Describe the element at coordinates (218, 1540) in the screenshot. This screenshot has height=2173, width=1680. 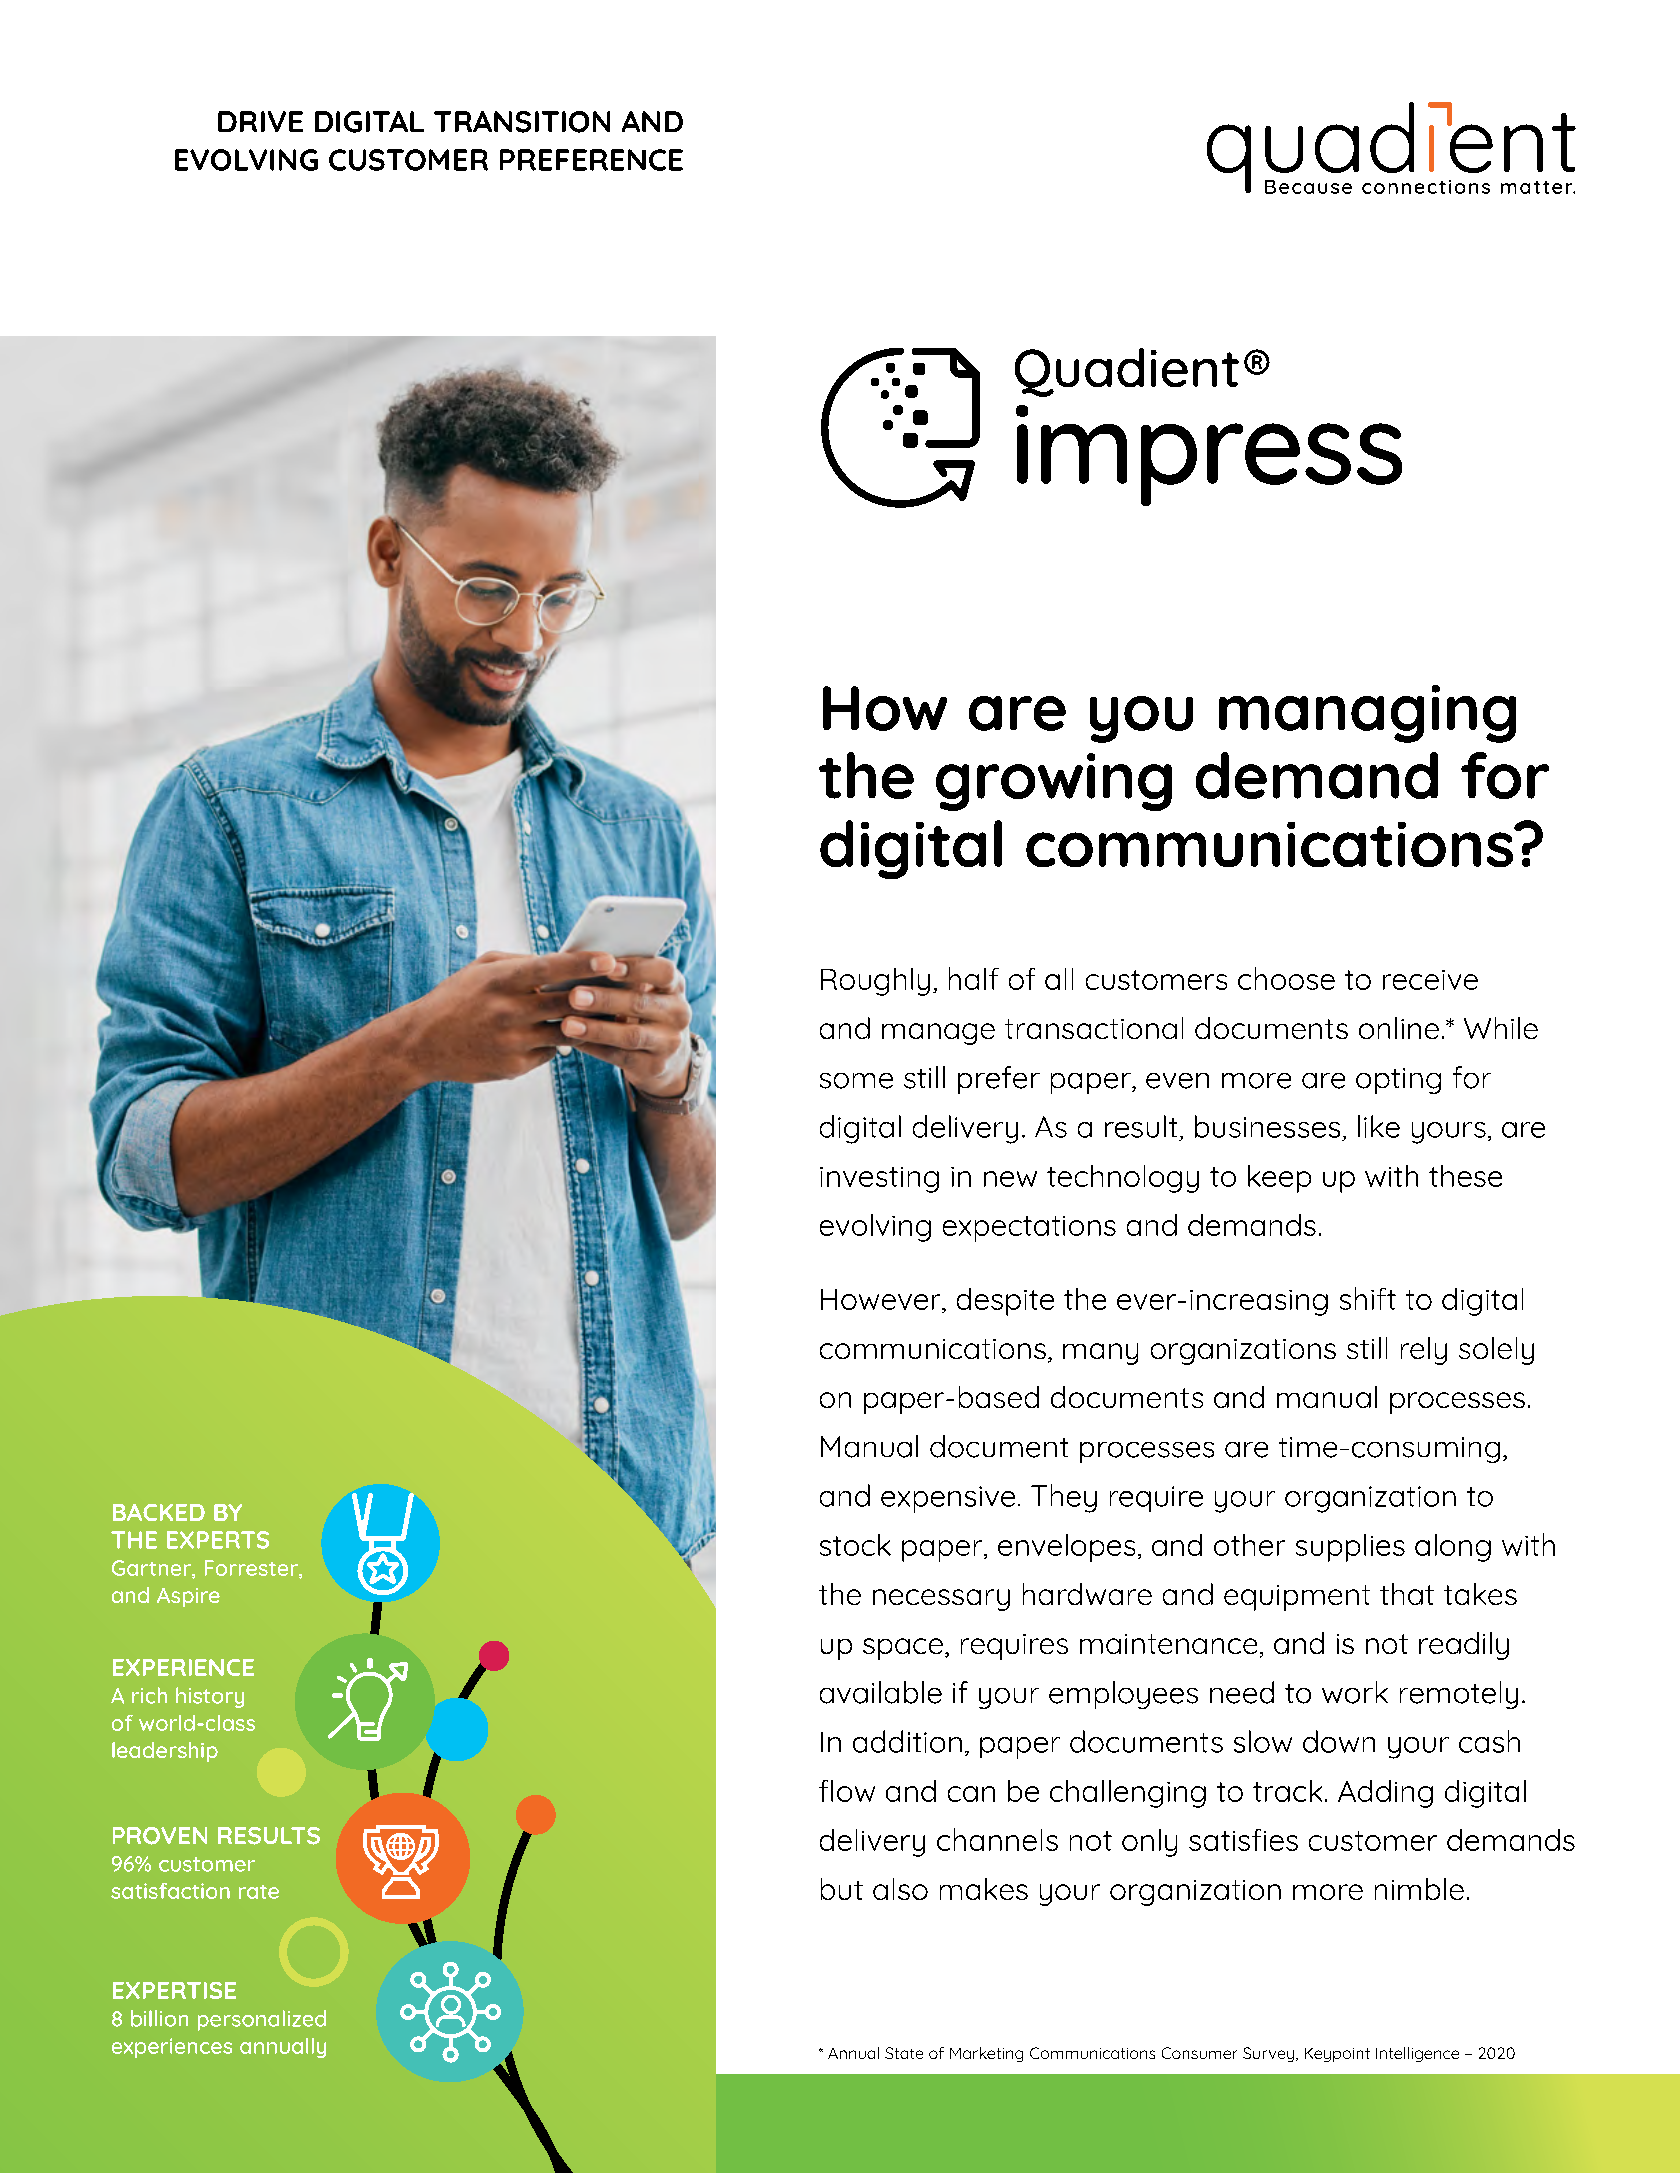
I see `EXPERTS` at that location.
